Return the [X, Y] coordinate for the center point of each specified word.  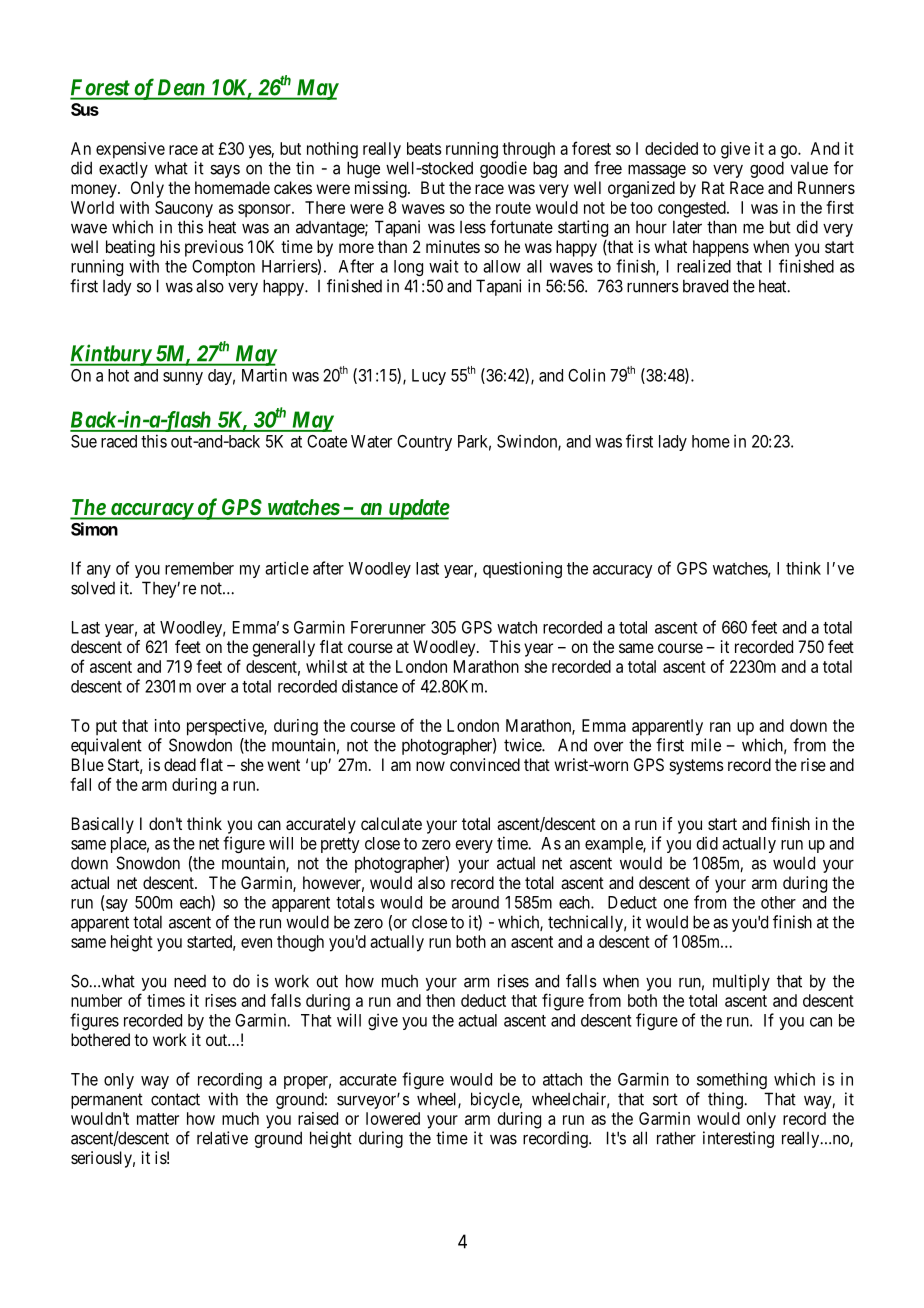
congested [693, 209]
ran [720, 727]
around [475, 902]
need [190, 981]
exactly [123, 169]
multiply [741, 982]
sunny [183, 378]
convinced [485, 764]
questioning [522, 569]
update [418, 509]
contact [175, 1099]
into [167, 725]
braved [705, 286]
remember [199, 568]
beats [424, 148]
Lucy [429, 377]
